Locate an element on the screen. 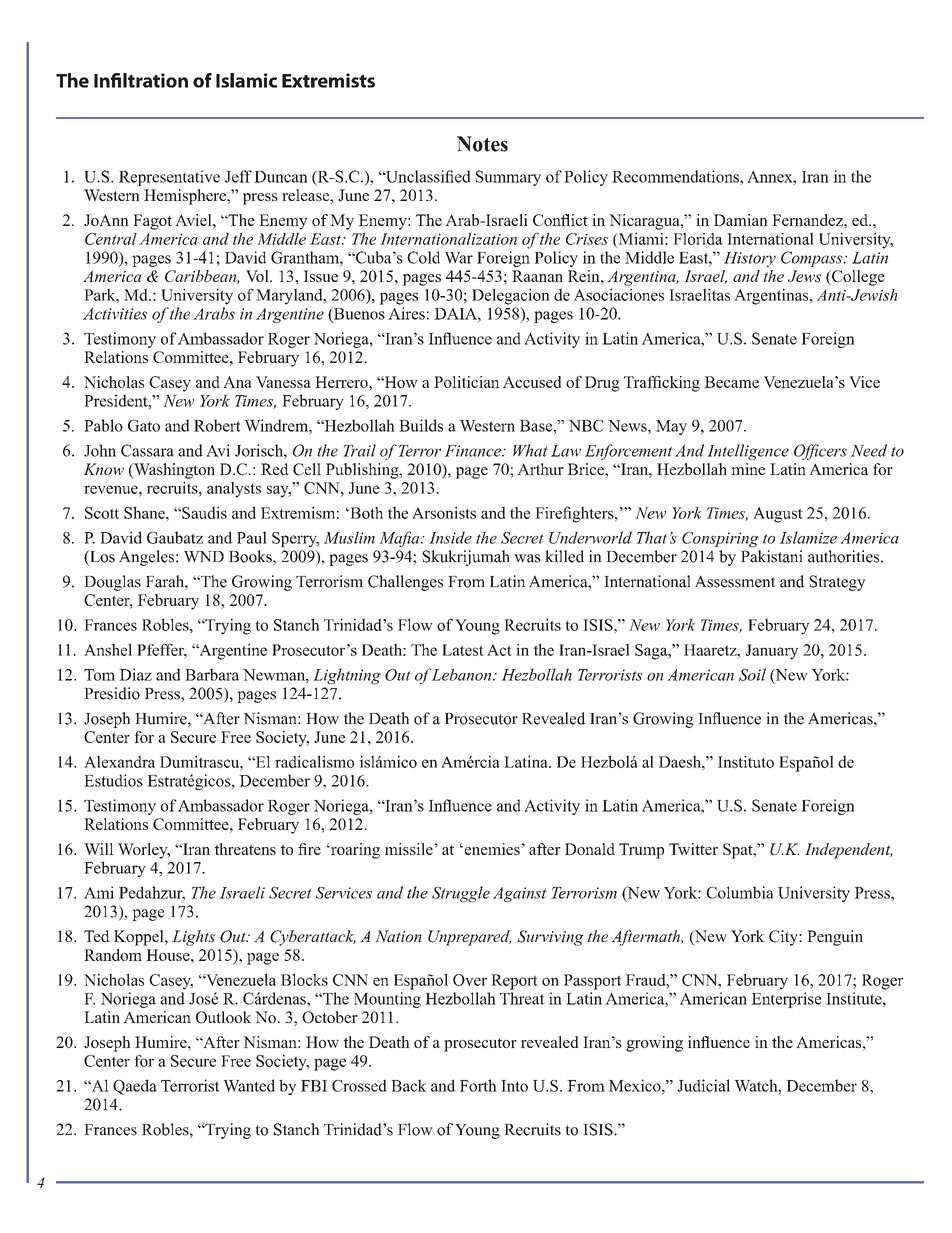 The height and width of the screenshot is (1233, 952). Recommendations is located at coordinates (676, 176).
